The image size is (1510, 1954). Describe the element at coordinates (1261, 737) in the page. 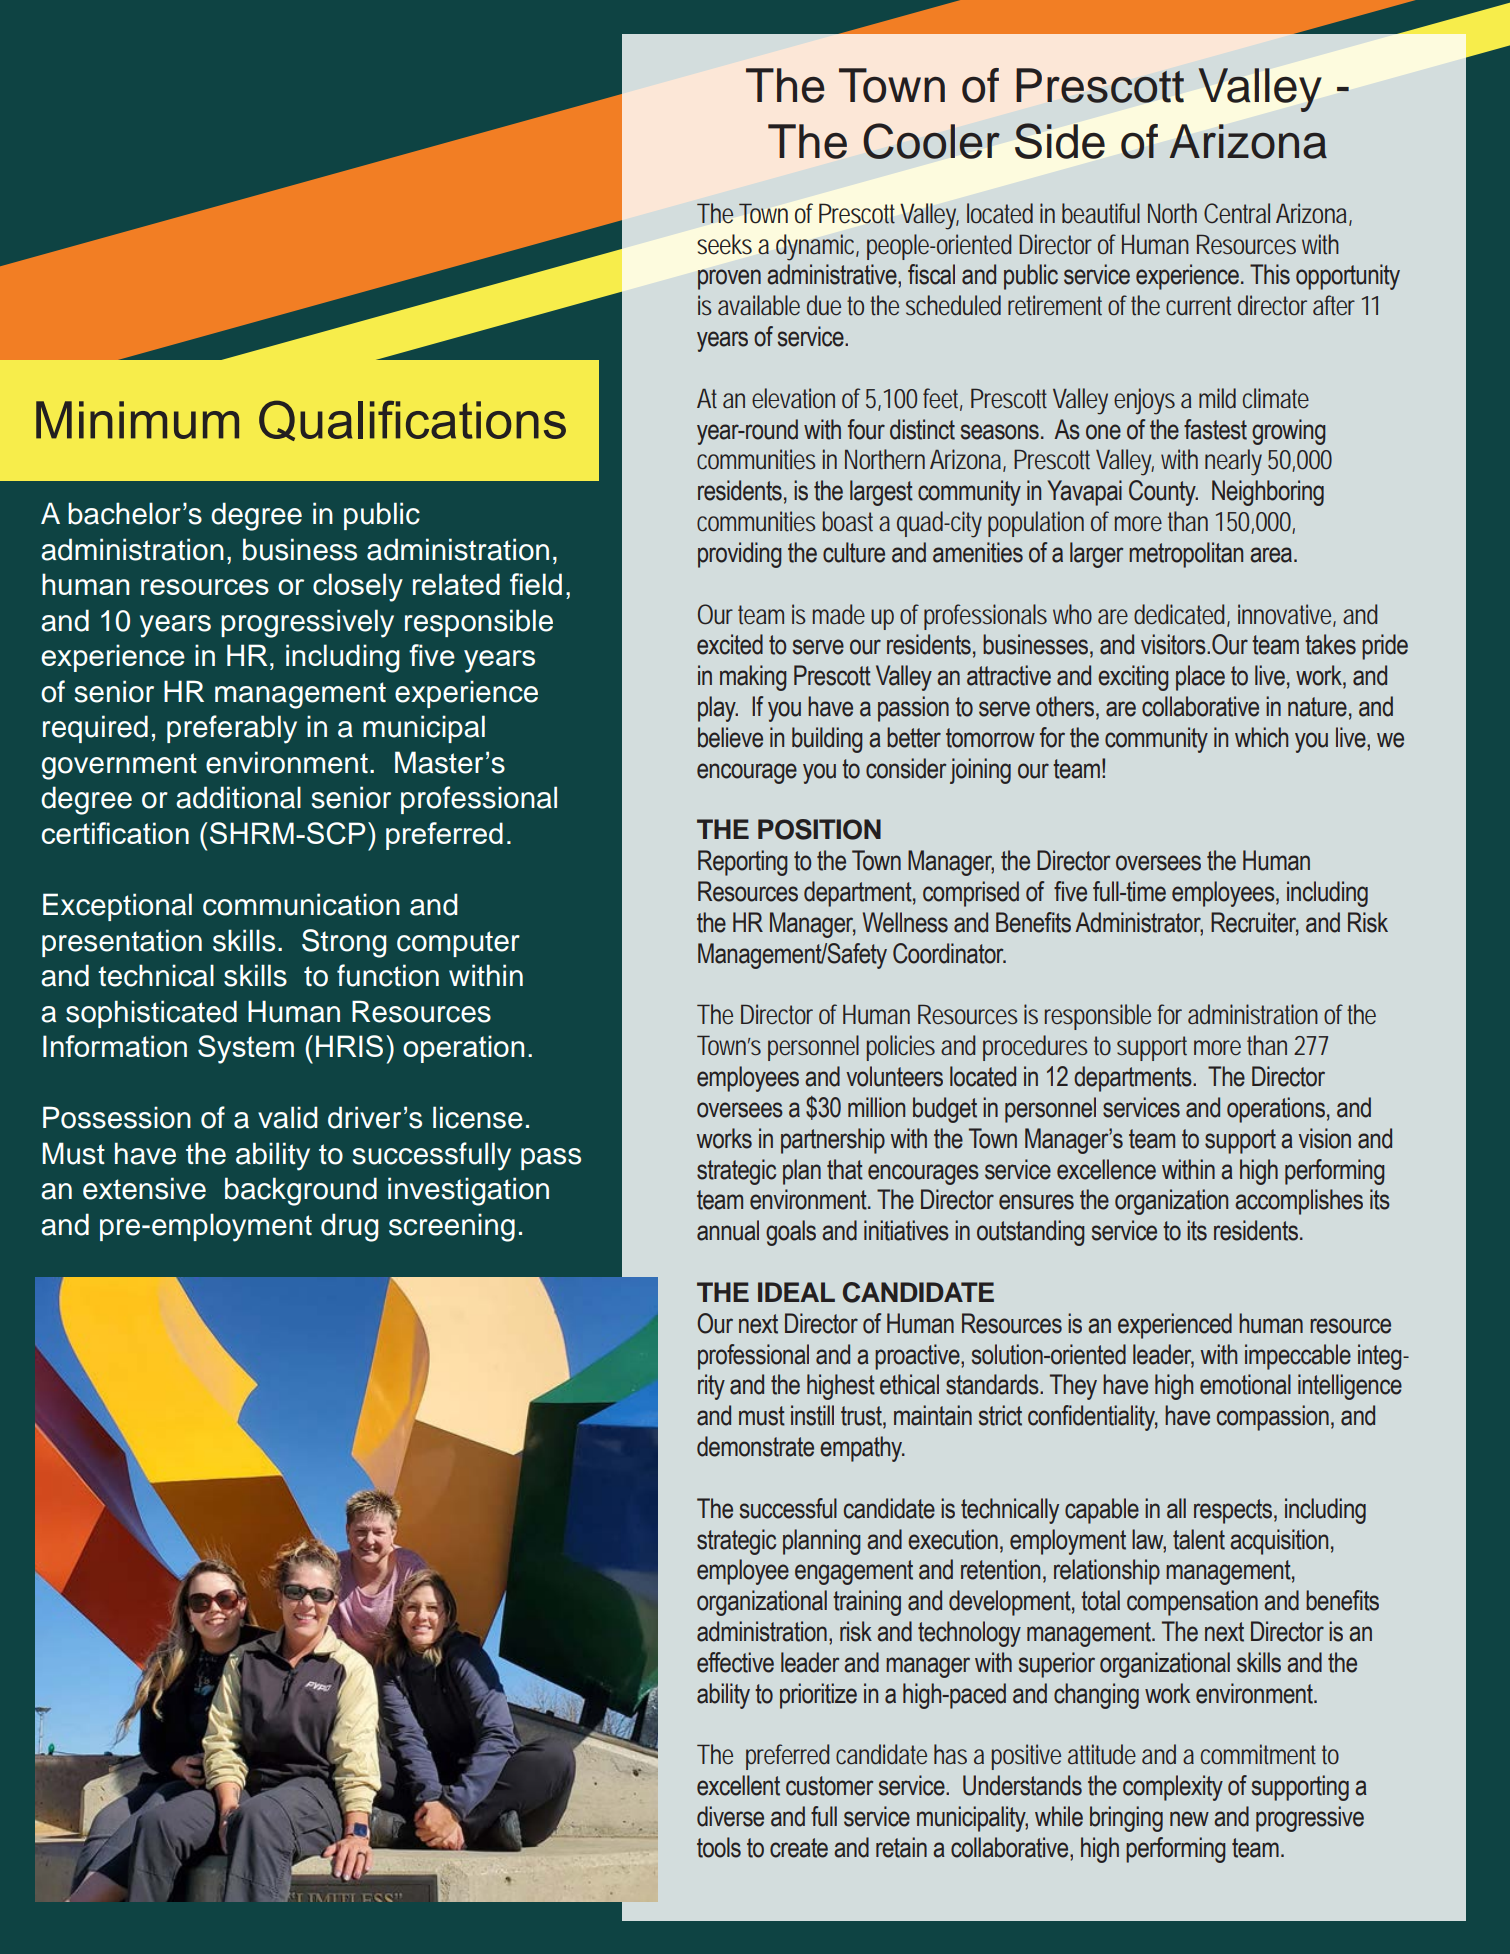

I see `which` at that location.
